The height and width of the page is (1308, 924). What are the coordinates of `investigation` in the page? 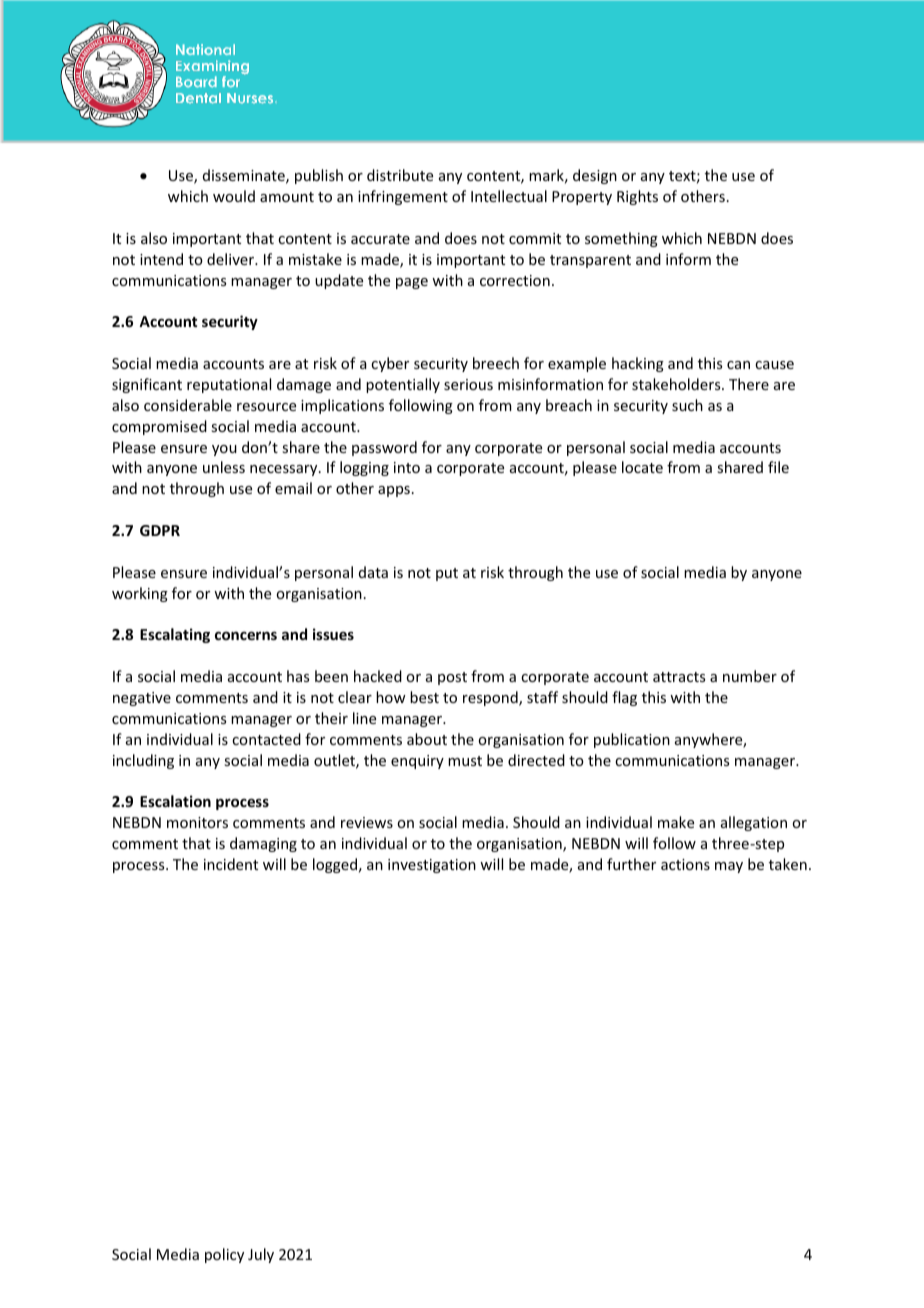 It's located at (432, 866).
